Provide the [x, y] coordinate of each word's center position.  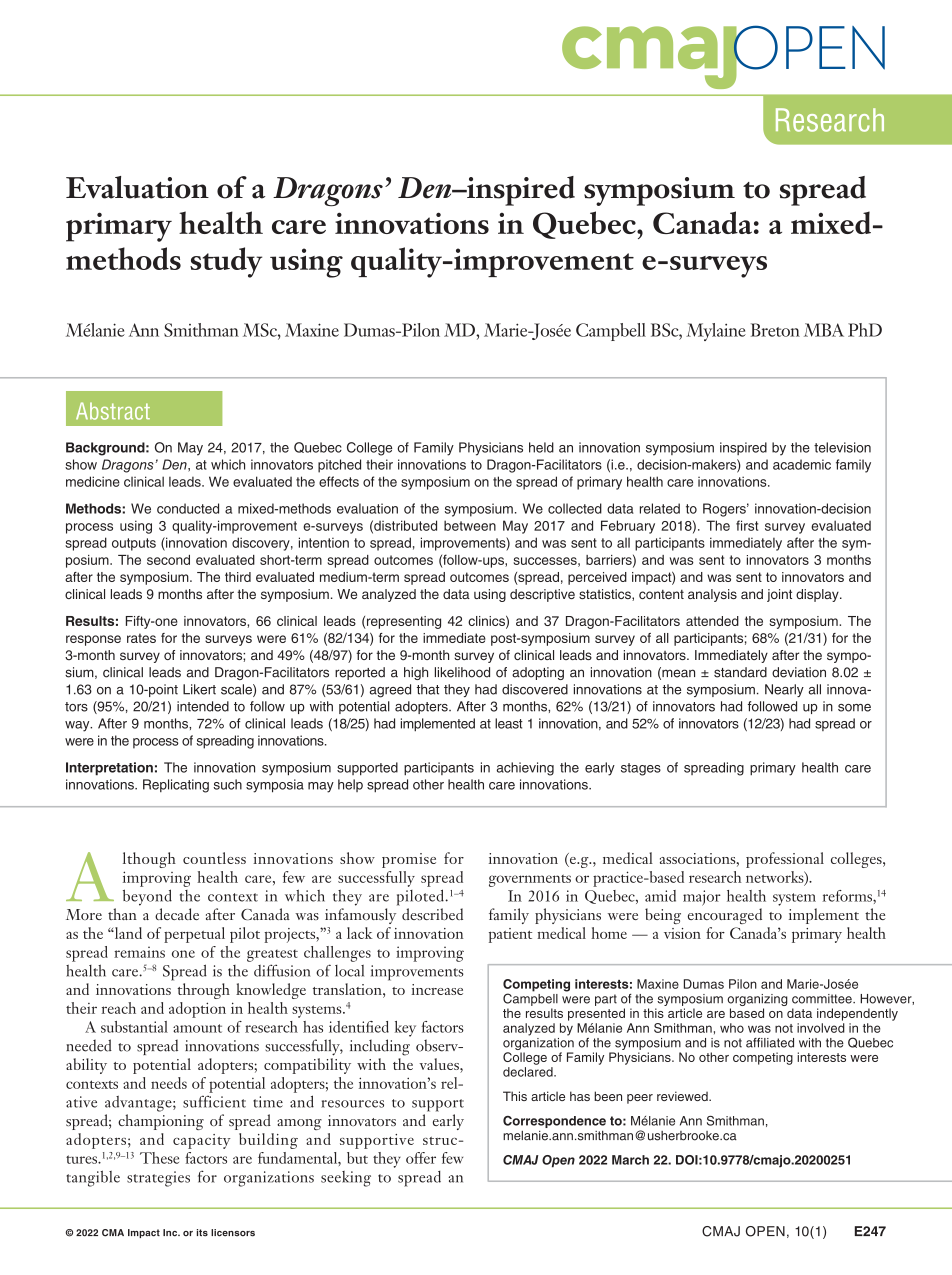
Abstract [113, 411]
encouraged [725, 916]
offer [421, 1158]
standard [740, 672]
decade [177, 914]
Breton [775, 330]
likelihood [462, 672]
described [432, 914]
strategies [158, 1179]
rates [141, 638]
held [541, 447]
